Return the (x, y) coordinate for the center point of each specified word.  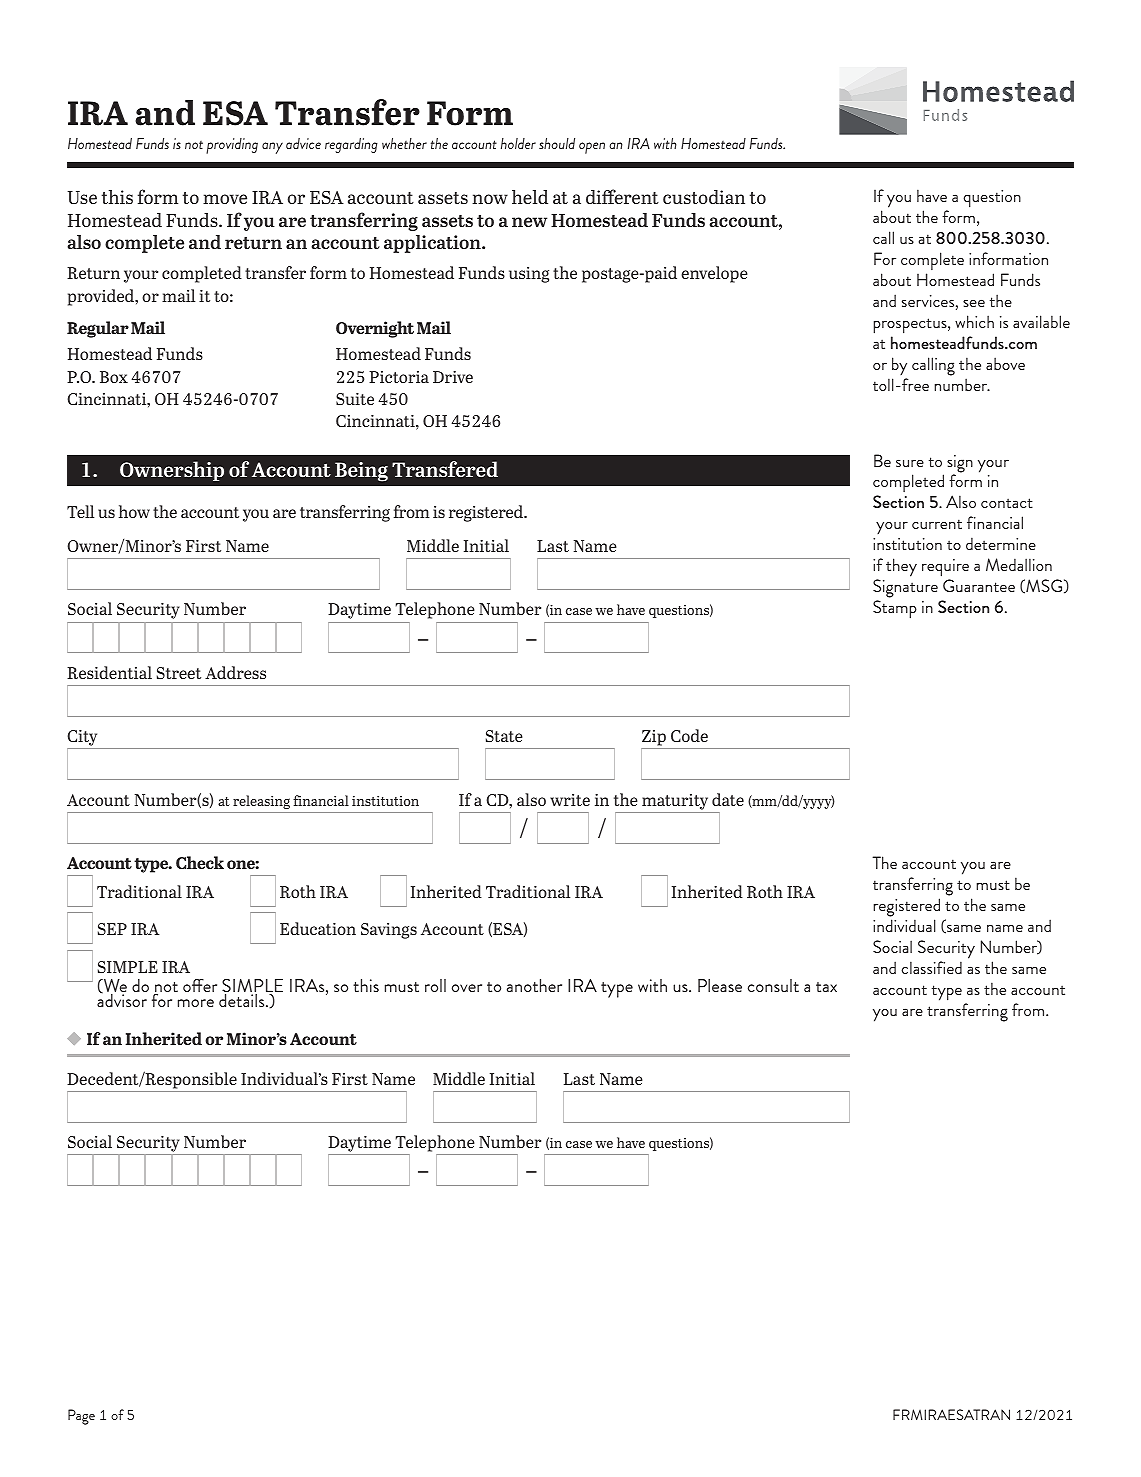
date (728, 799)
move (225, 199)
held (530, 197)
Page (81, 1417)
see (974, 303)
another (534, 985)
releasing (261, 802)
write (570, 800)
